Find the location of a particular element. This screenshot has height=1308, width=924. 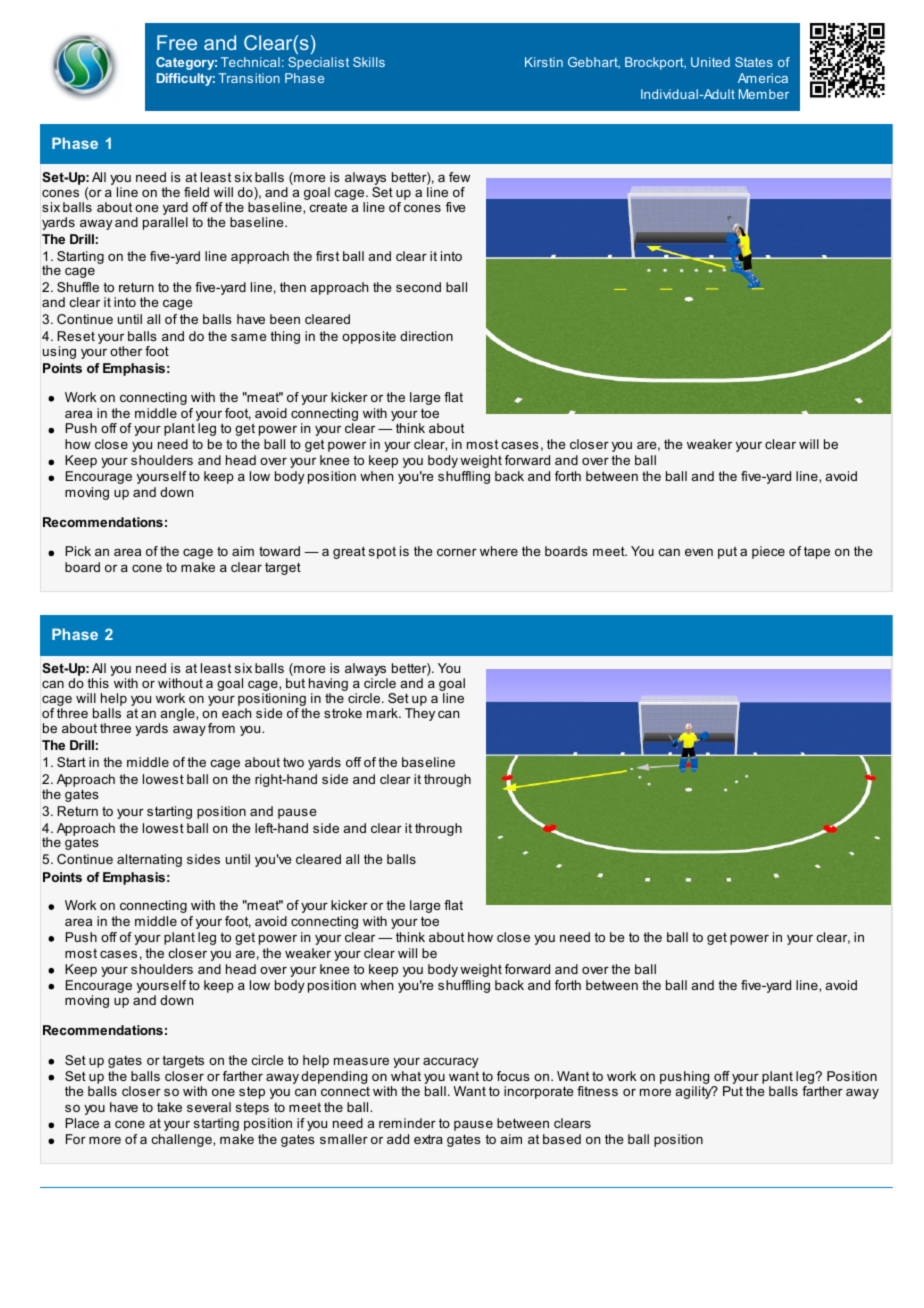

angle is located at coordinates (178, 716).
